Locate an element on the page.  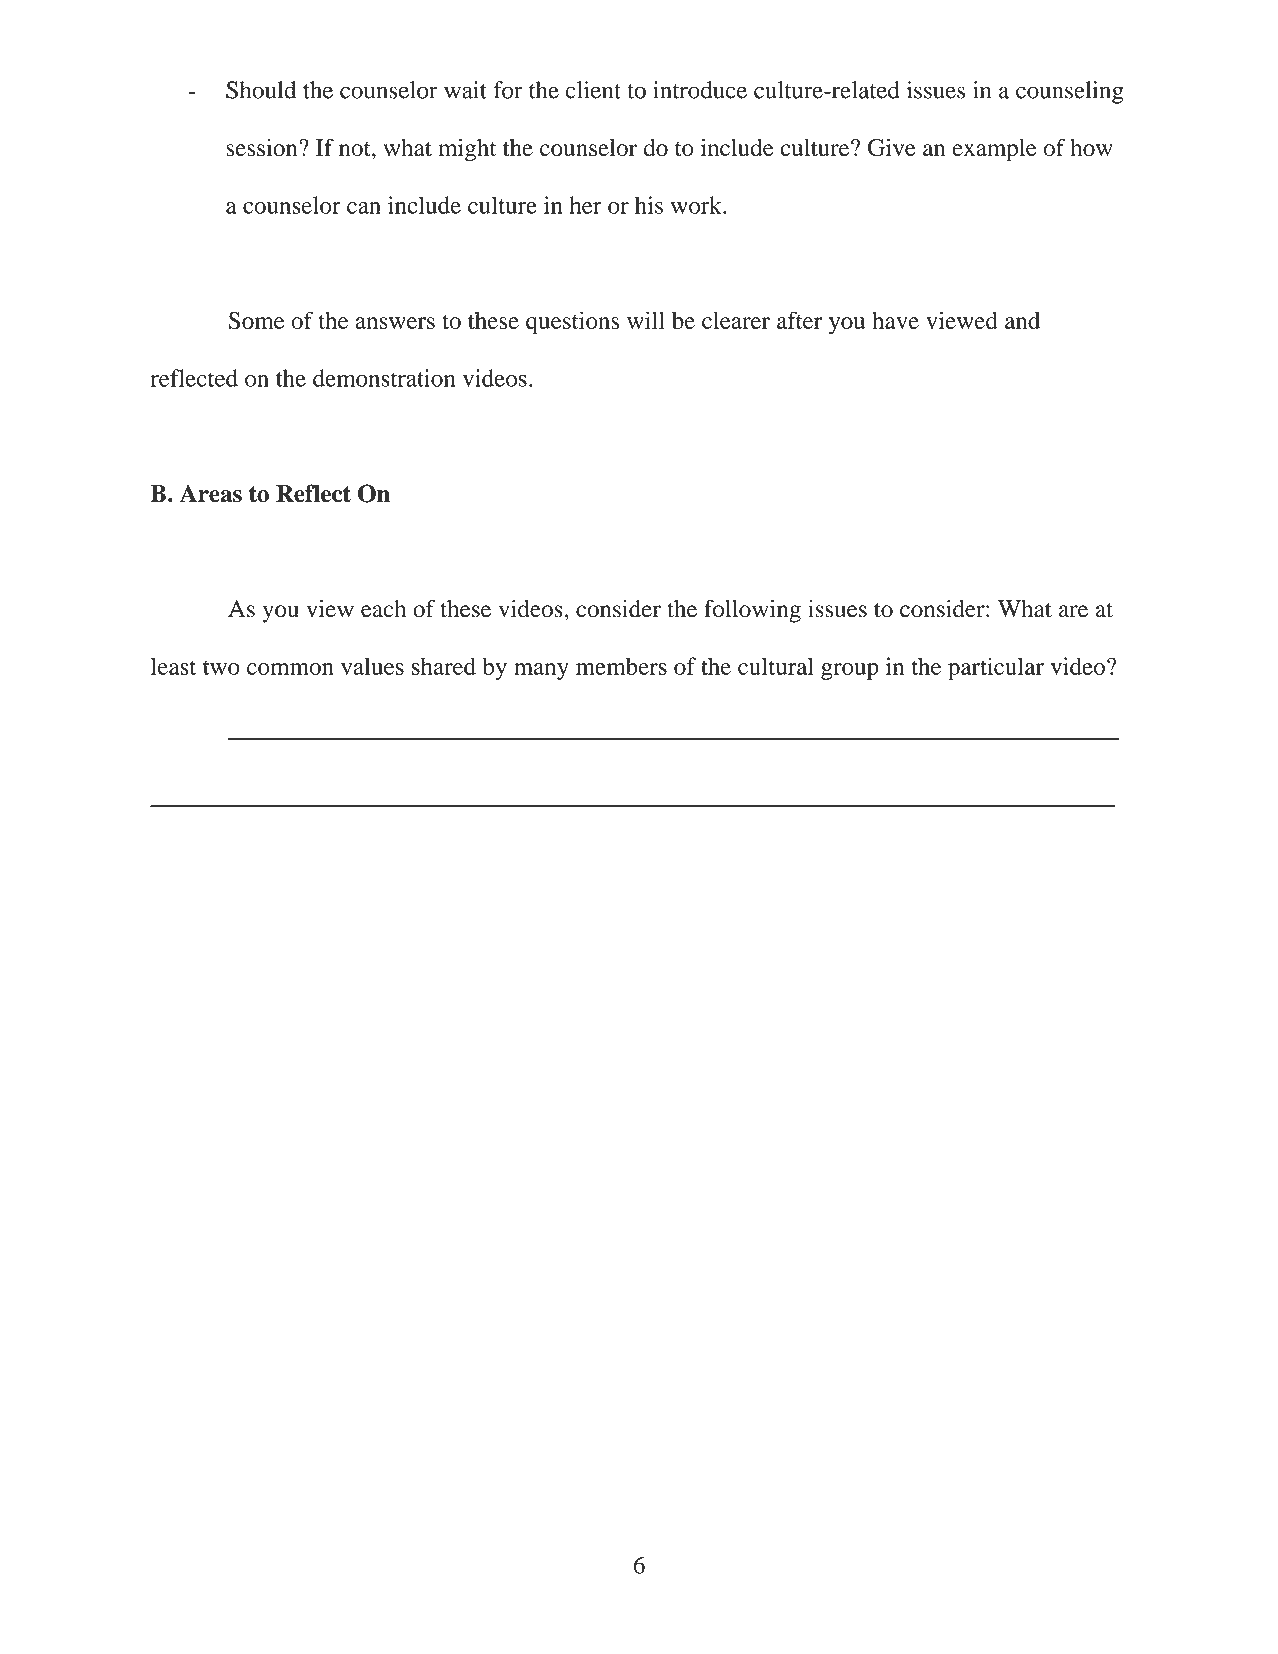
Some is located at coordinates (256, 321).
